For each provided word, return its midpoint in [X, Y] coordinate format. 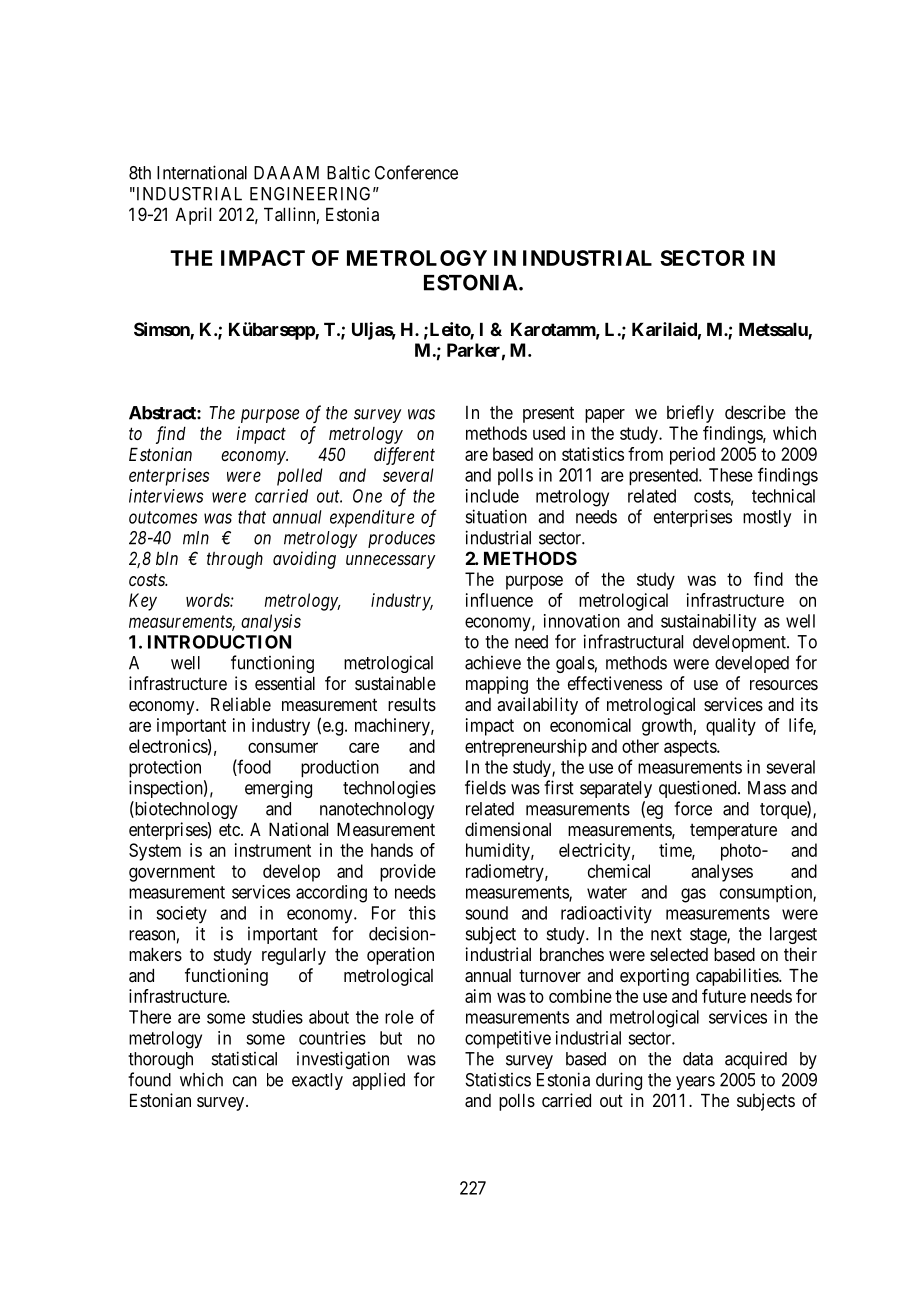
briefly [690, 414]
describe [755, 412]
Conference [416, 172]
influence [499, 600]
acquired [756, 1060]
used [549, 433]
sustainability [708, 623]
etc [230, 829]
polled [300, 477]
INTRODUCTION [219, 642]
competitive [508, 1039]
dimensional [508, 829]
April [193, 216]
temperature [733, 831]
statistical [244, 1058]
